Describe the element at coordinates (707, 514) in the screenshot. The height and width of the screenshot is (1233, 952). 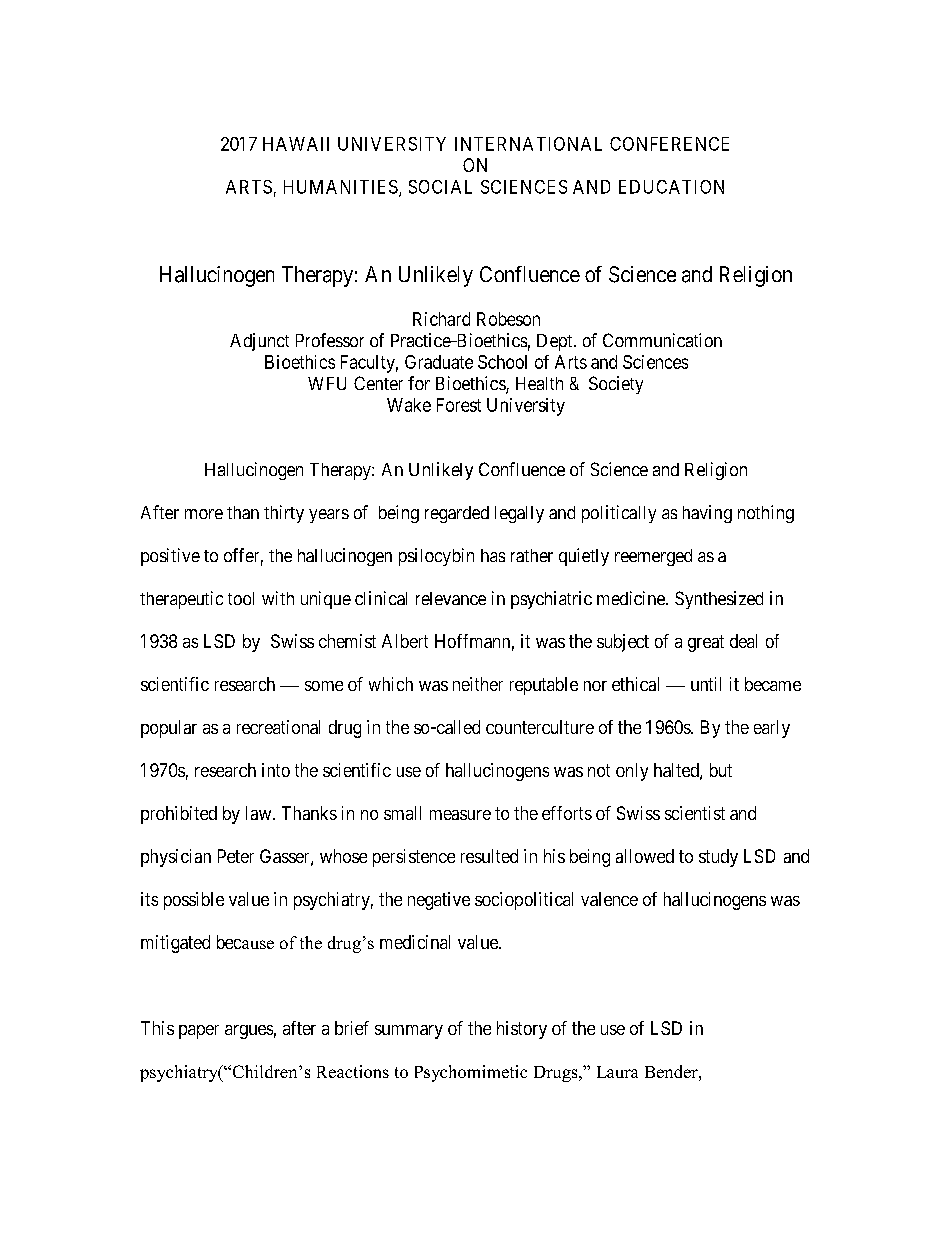
I see `having` at that location.
